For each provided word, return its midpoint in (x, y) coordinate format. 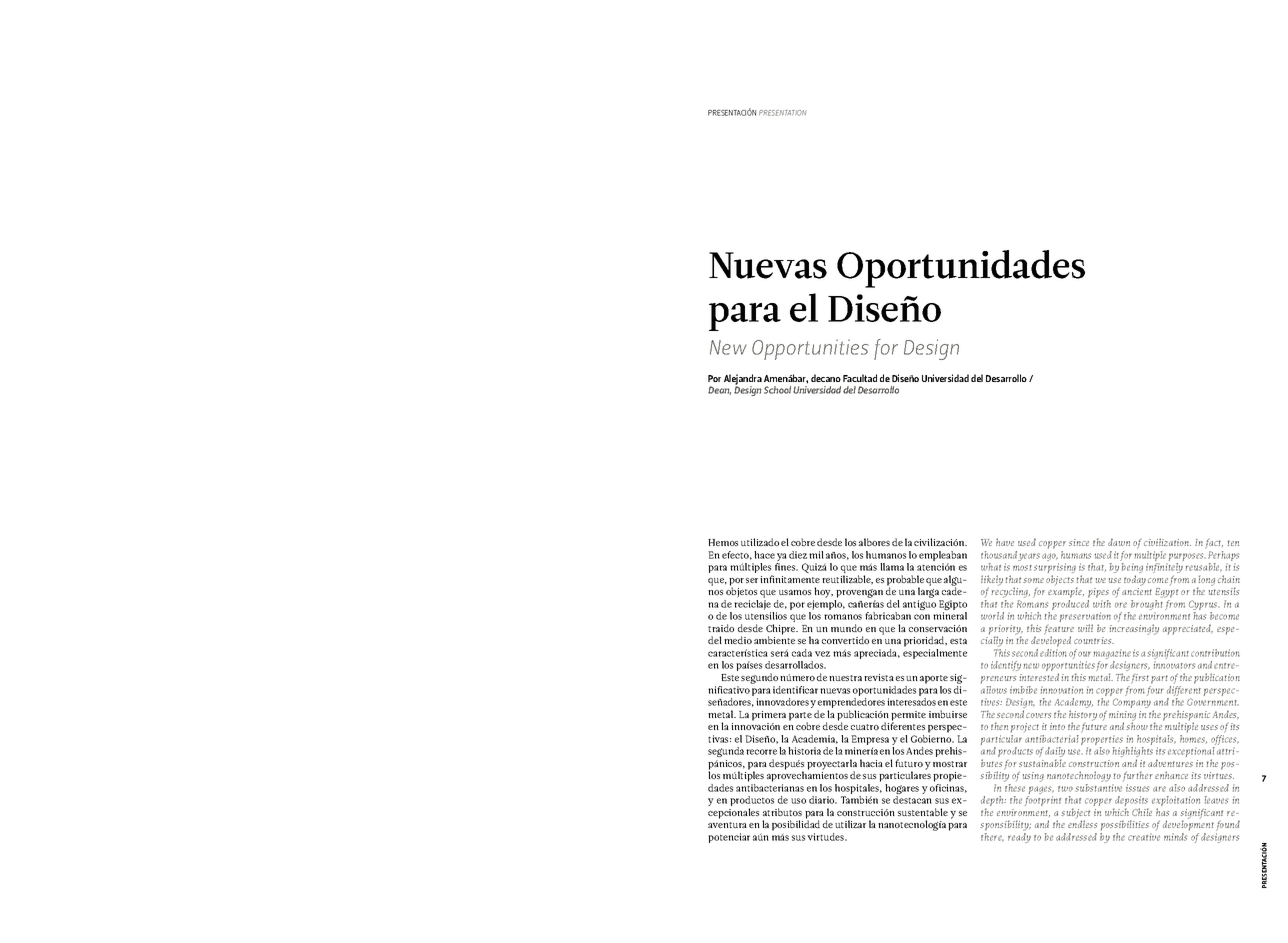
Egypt (1166, 593)
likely (992, 581)
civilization (1167, 542)
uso (798, 801)
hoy (823, 592)
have (1005, 542)
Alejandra (743, 380)
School (777, 390)
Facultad (860, 378)
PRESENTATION (783, 113)
